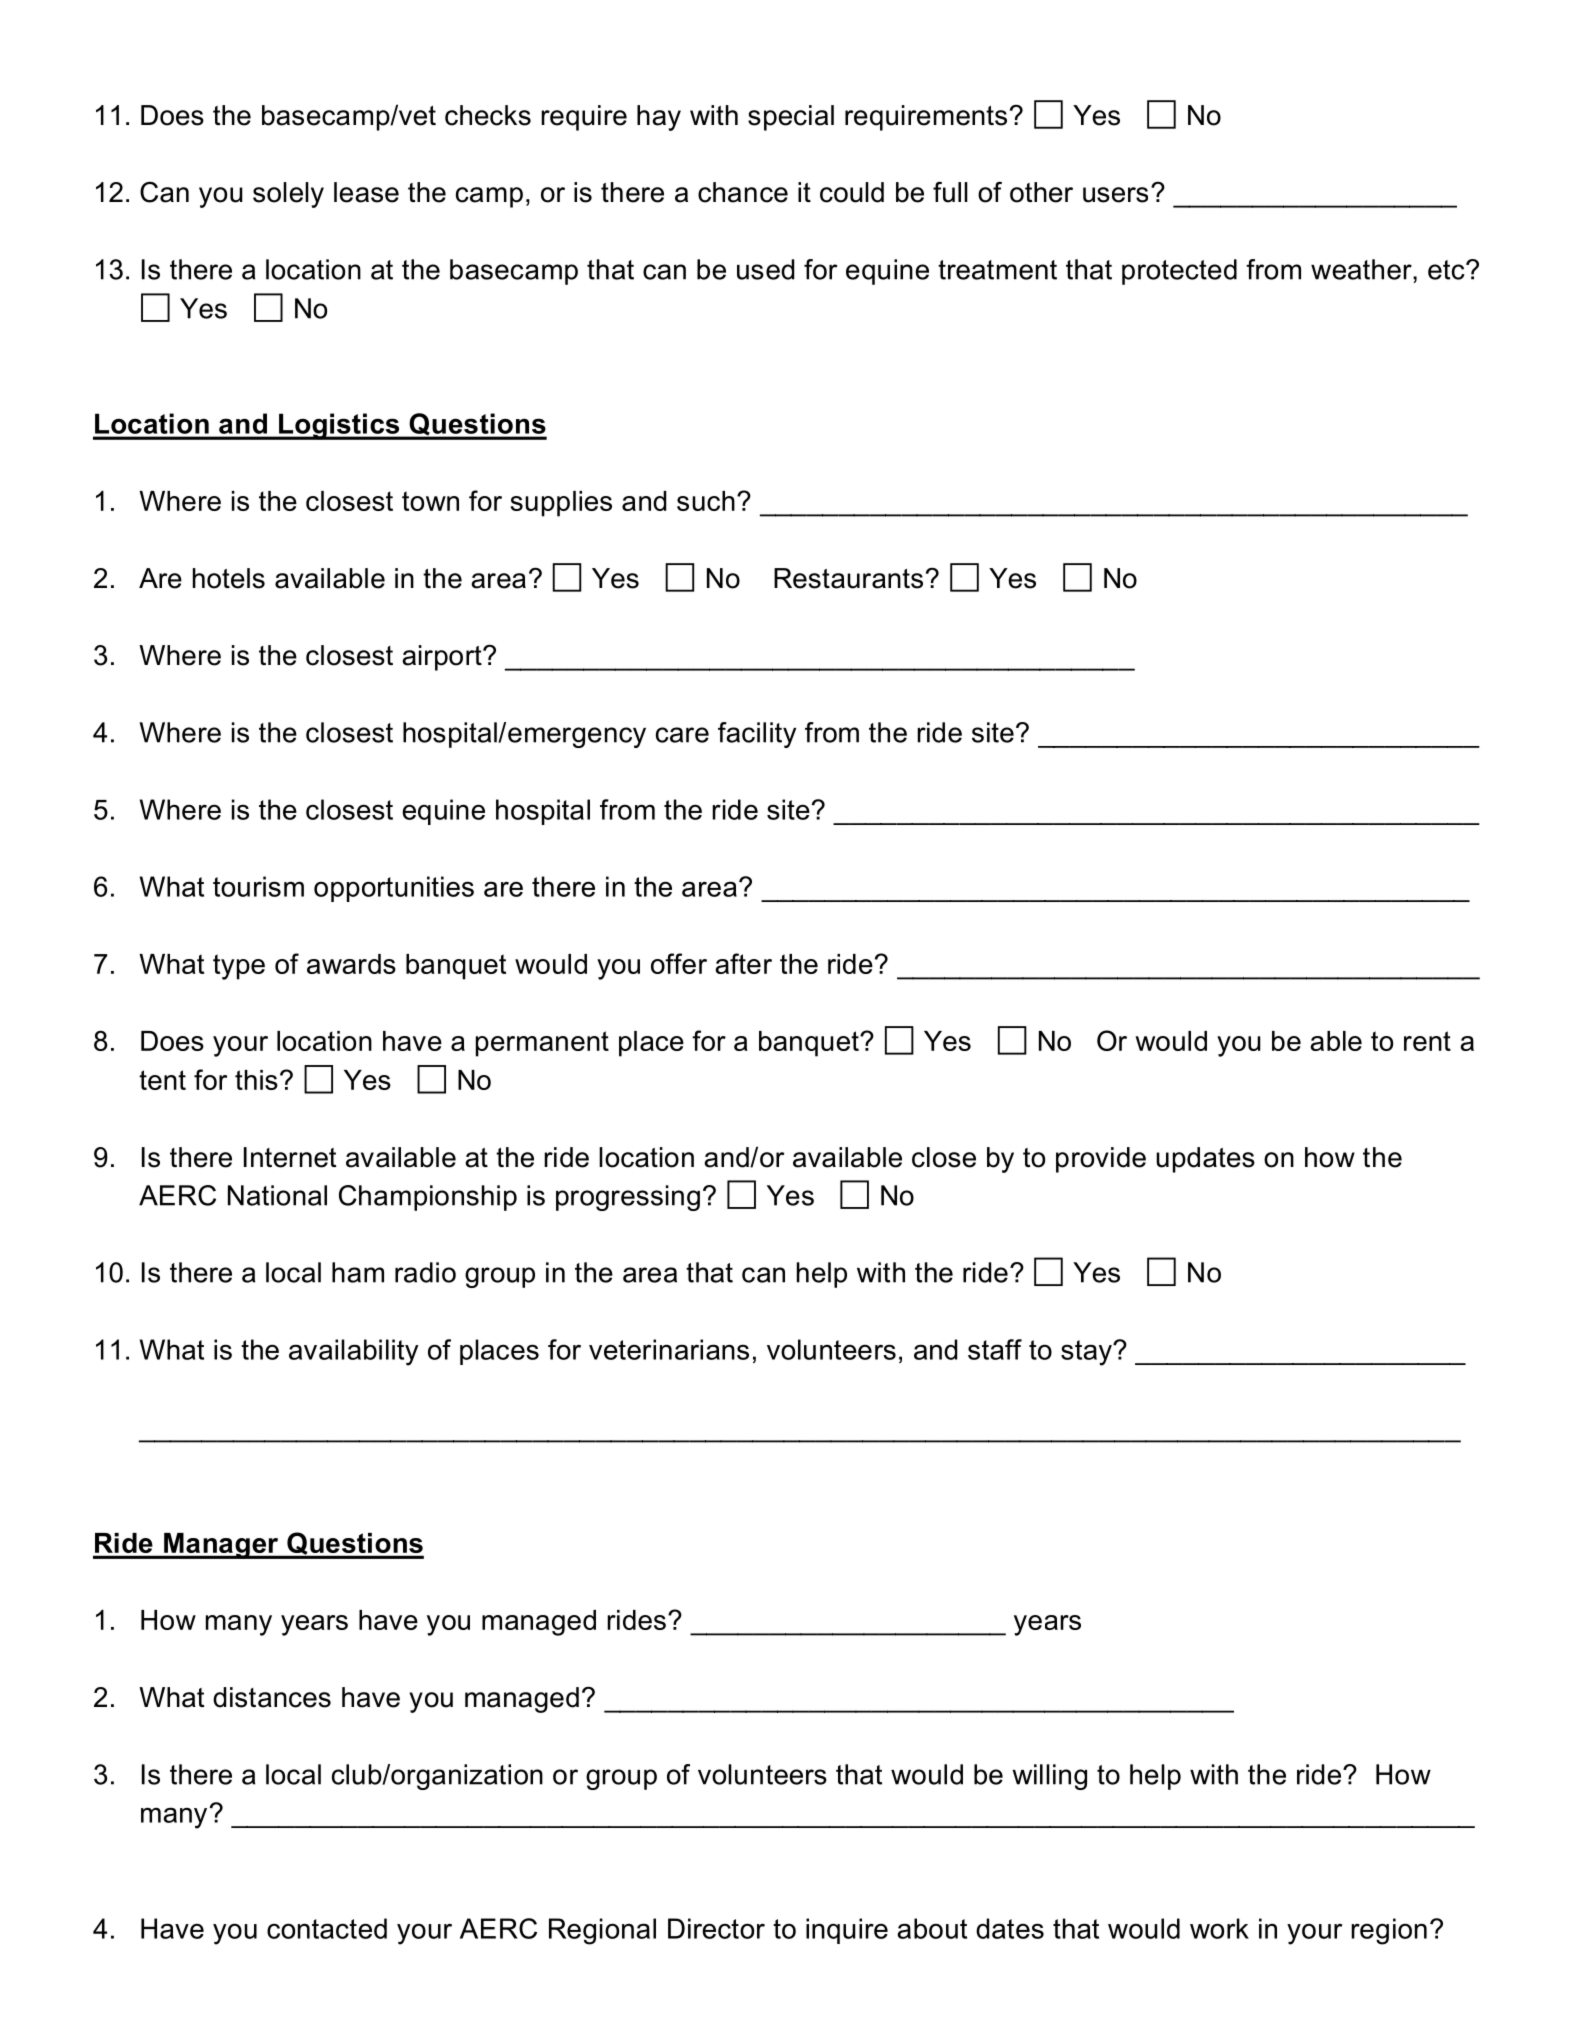 The height and width of the document is (2037, 1574). I want to click on weather, so click(1362, 269).
